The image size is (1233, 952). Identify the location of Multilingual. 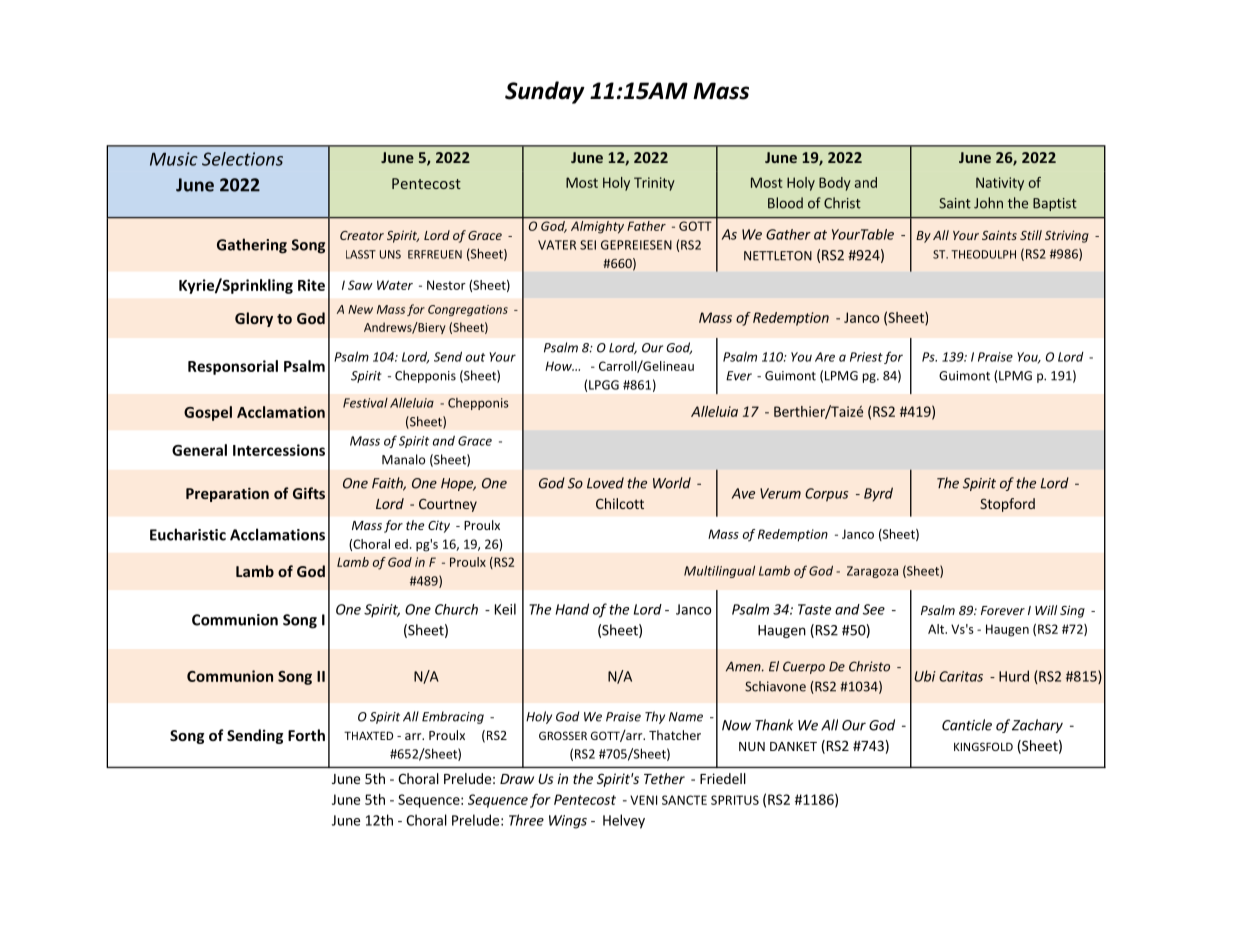
(719, 571).
